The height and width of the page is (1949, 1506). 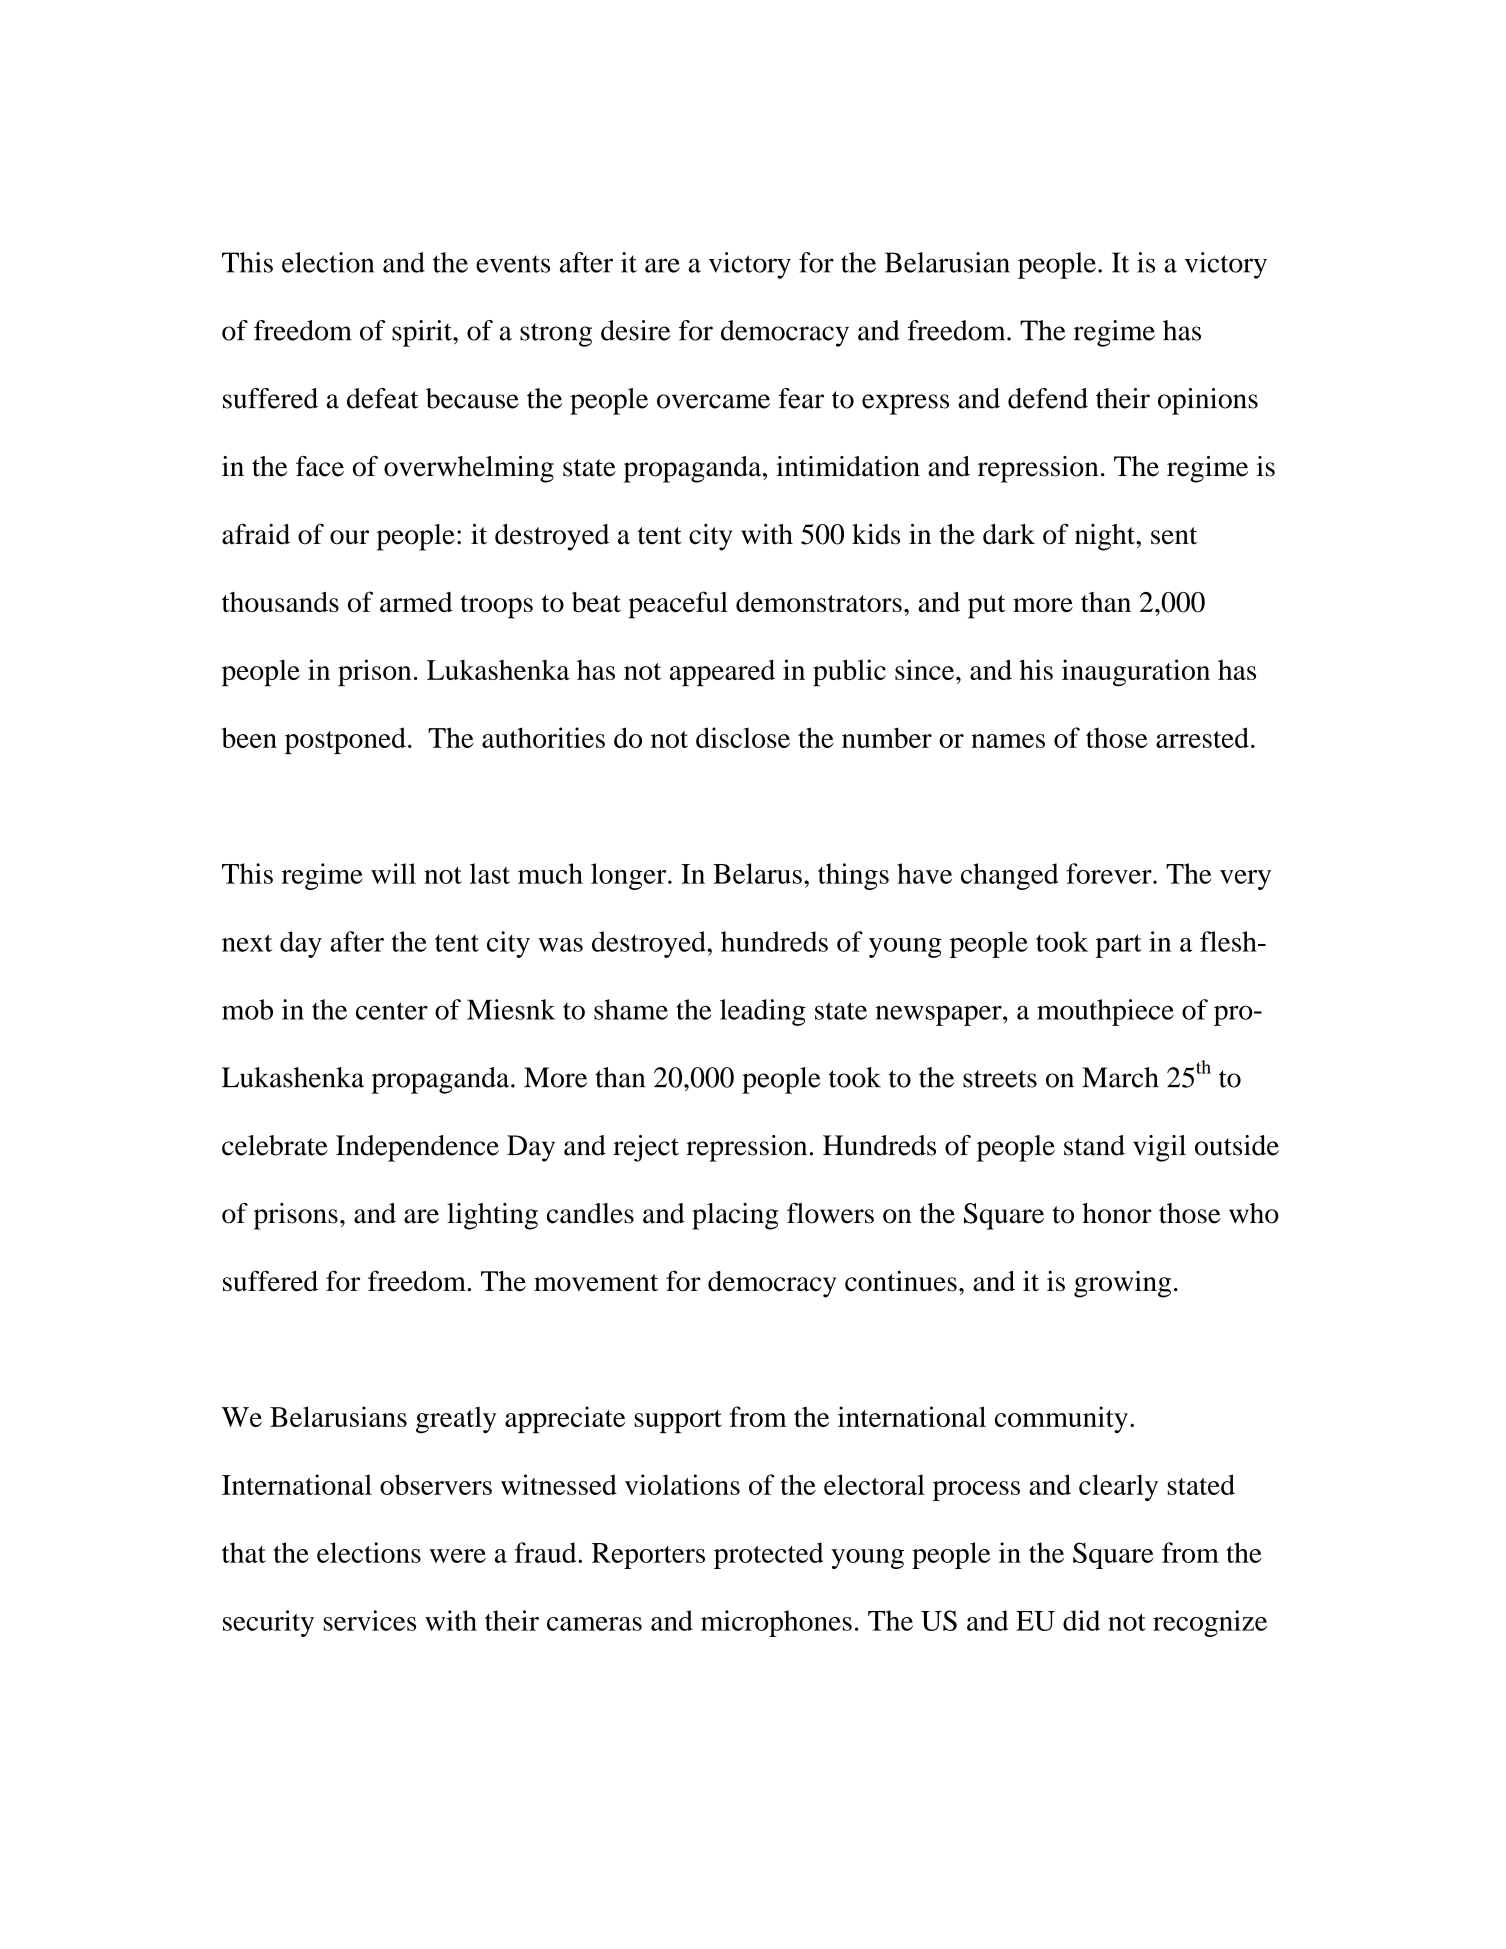 What do you see at coordinates (1136, 673) in the page?
I see `inauguration` at bounding box center [1136, 673].
